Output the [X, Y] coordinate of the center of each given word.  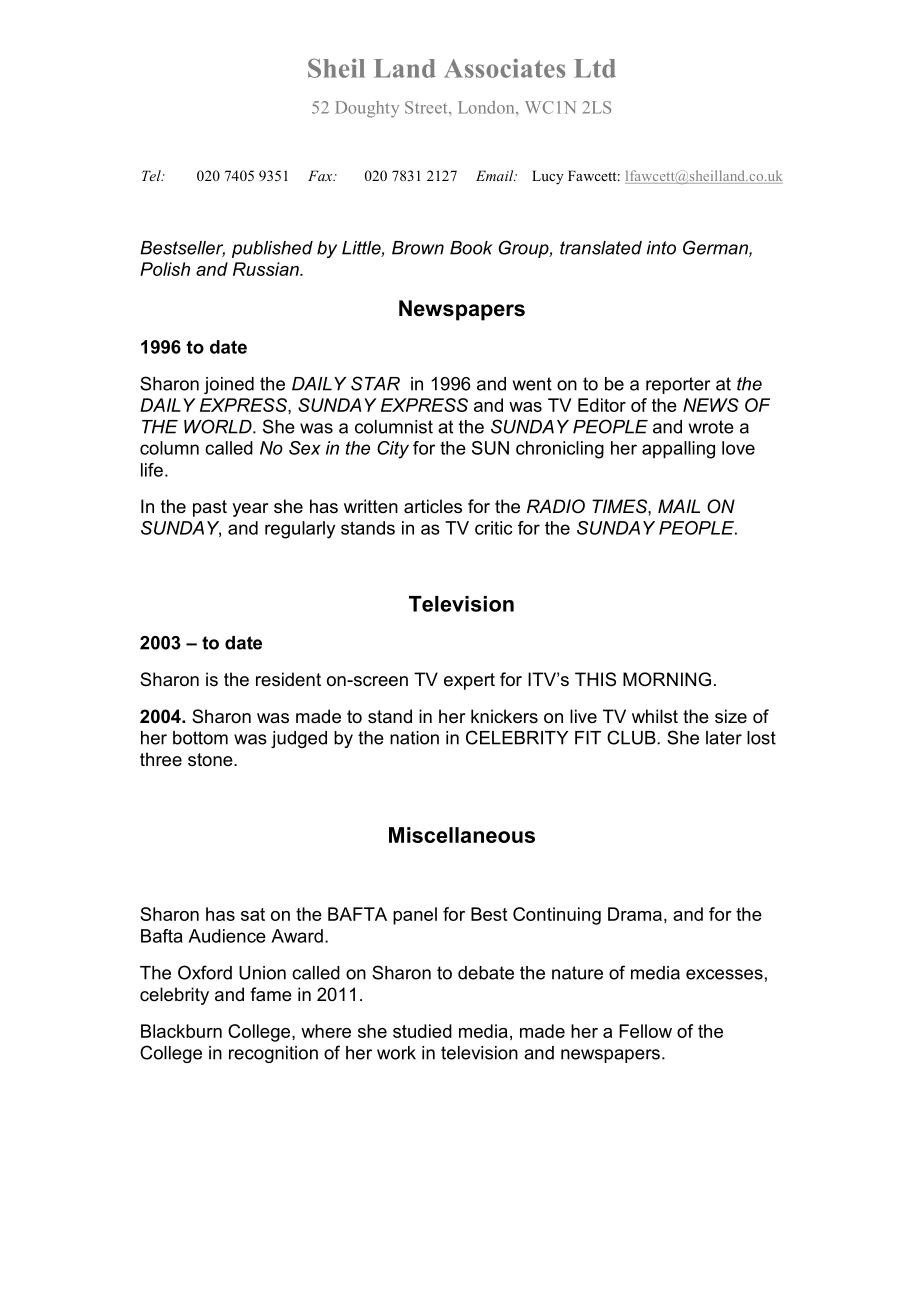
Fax [321, 175]
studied [422, 1031]
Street [427, 107]
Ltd [595, 68]
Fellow [645, 1031]
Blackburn [181, 1031]
